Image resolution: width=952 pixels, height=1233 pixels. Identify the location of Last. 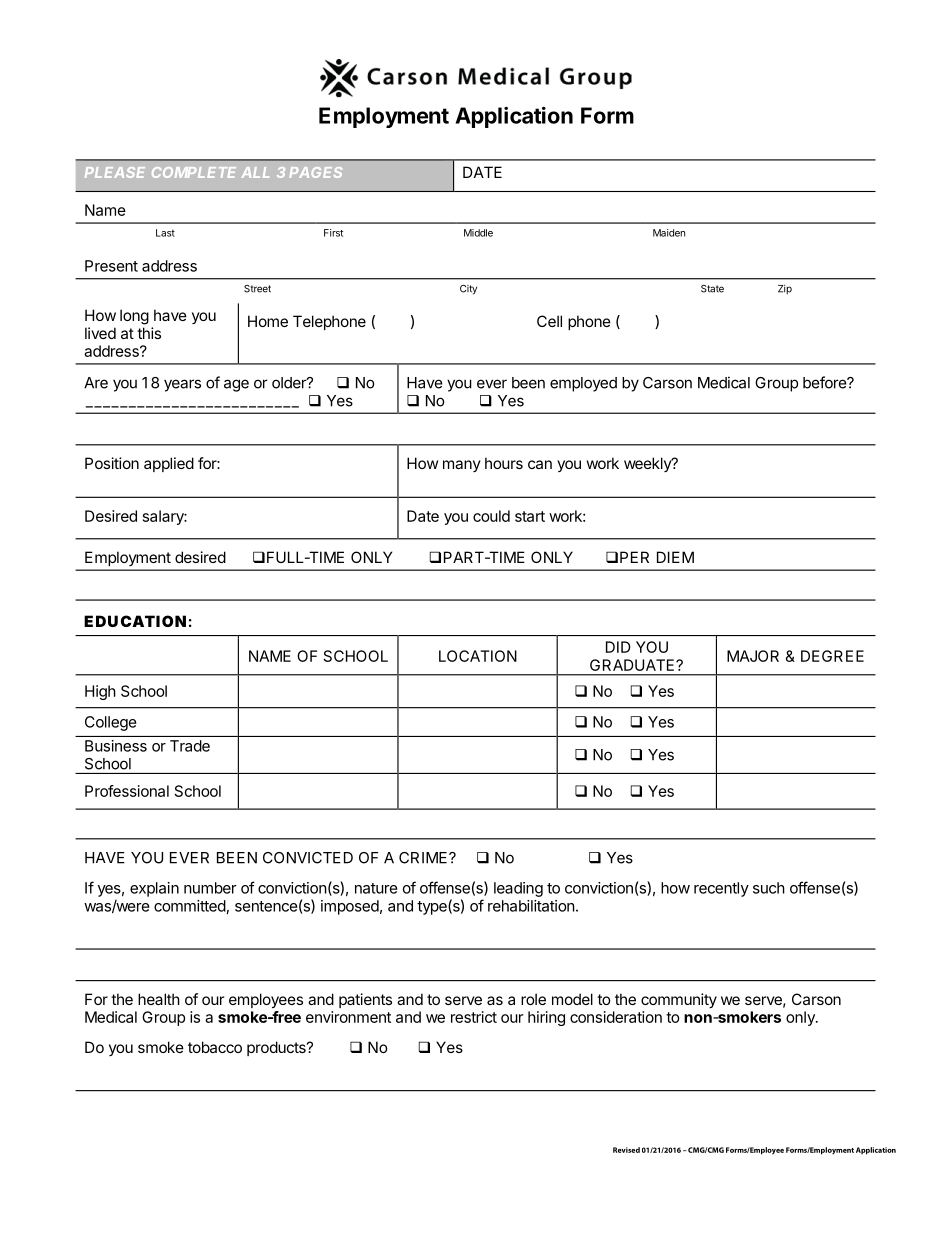
(165, 233).
